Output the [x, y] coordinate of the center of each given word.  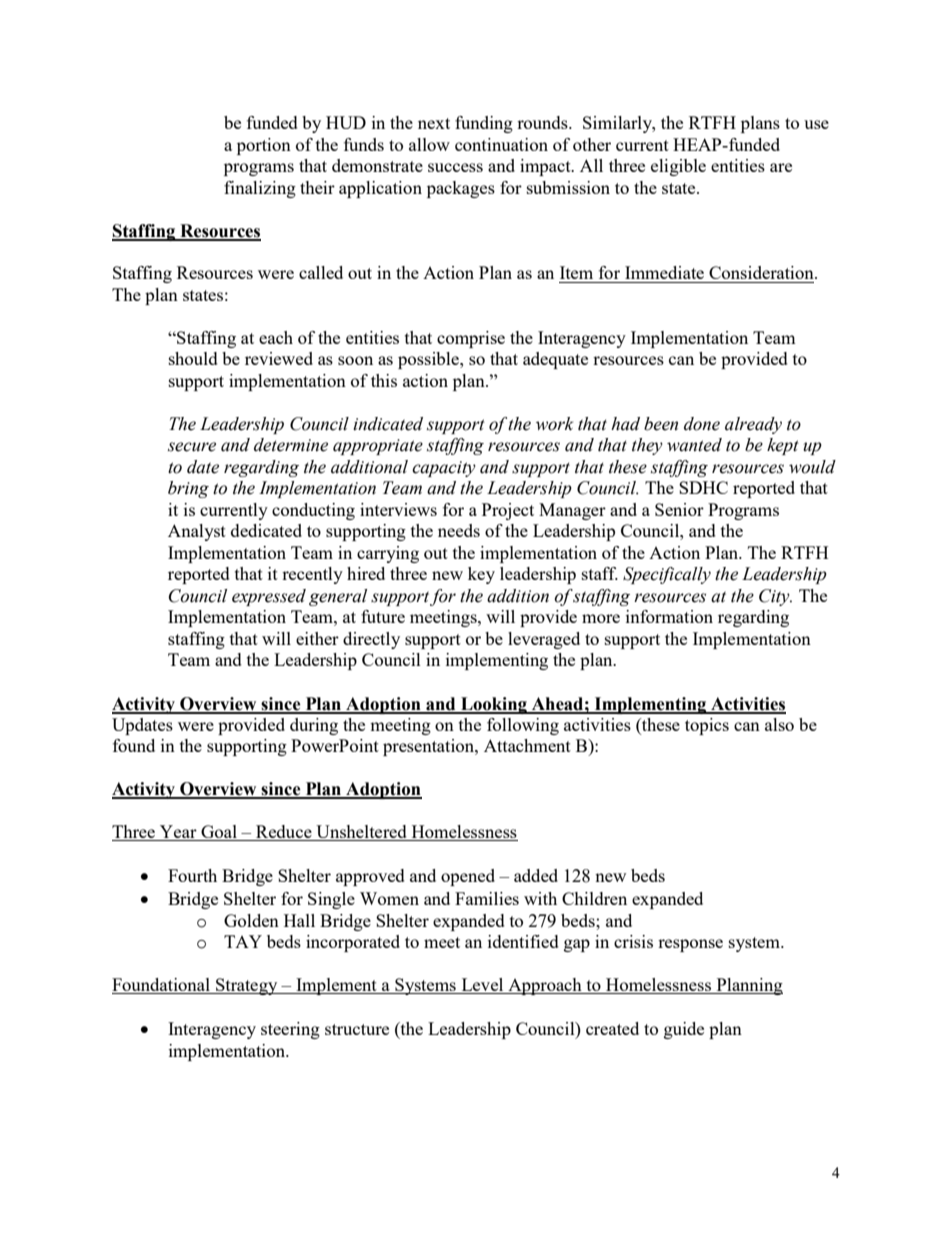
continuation [501, 144]
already [753, 425]
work [554, 424]
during [314, 726]
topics [707, 726]
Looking [494, 705]
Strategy [247, 986]
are [781, 167]
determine [291, 445]
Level [482, 986]
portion [264, 146]
